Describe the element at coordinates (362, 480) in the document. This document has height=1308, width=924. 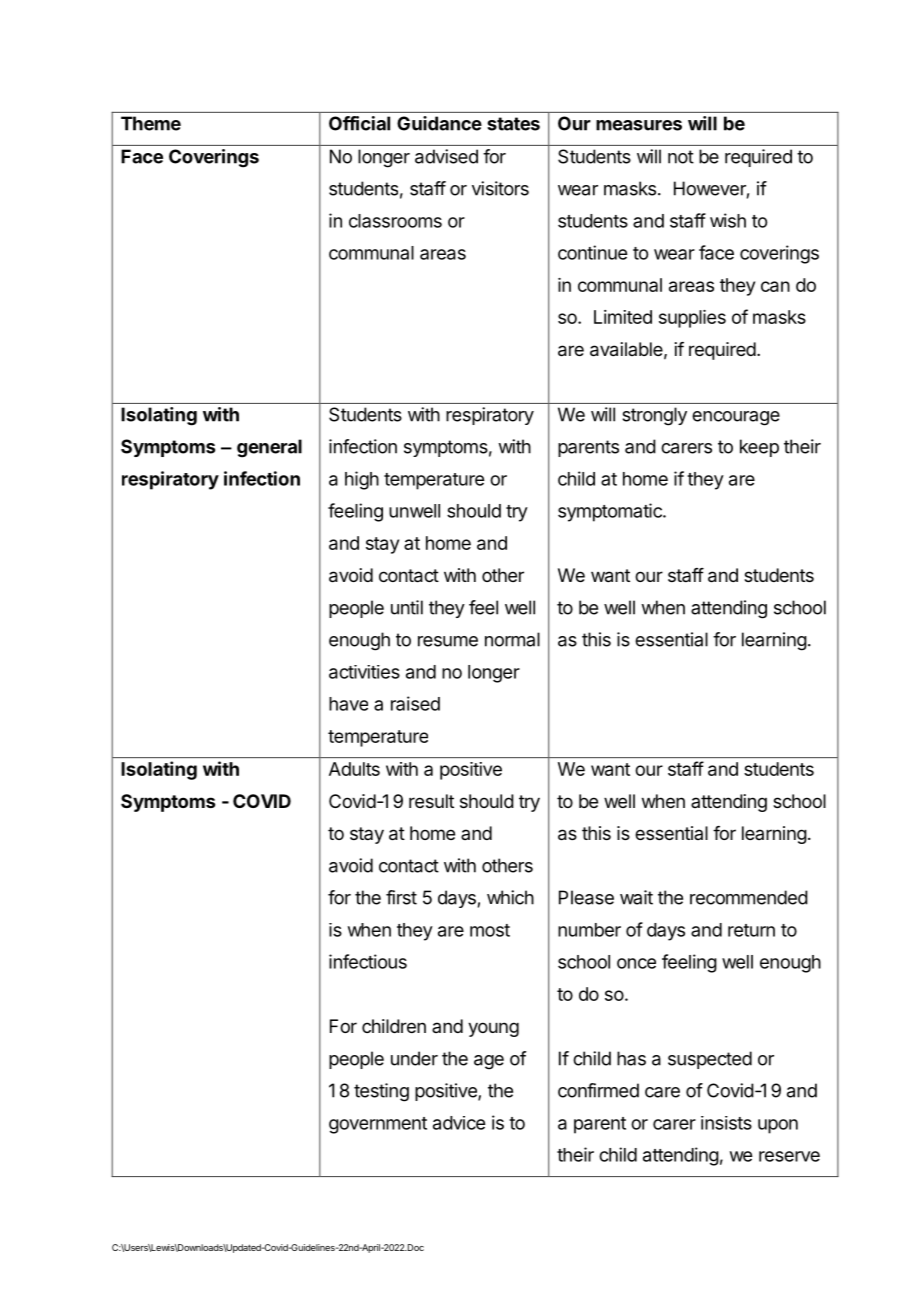
I see `high` at that location.
